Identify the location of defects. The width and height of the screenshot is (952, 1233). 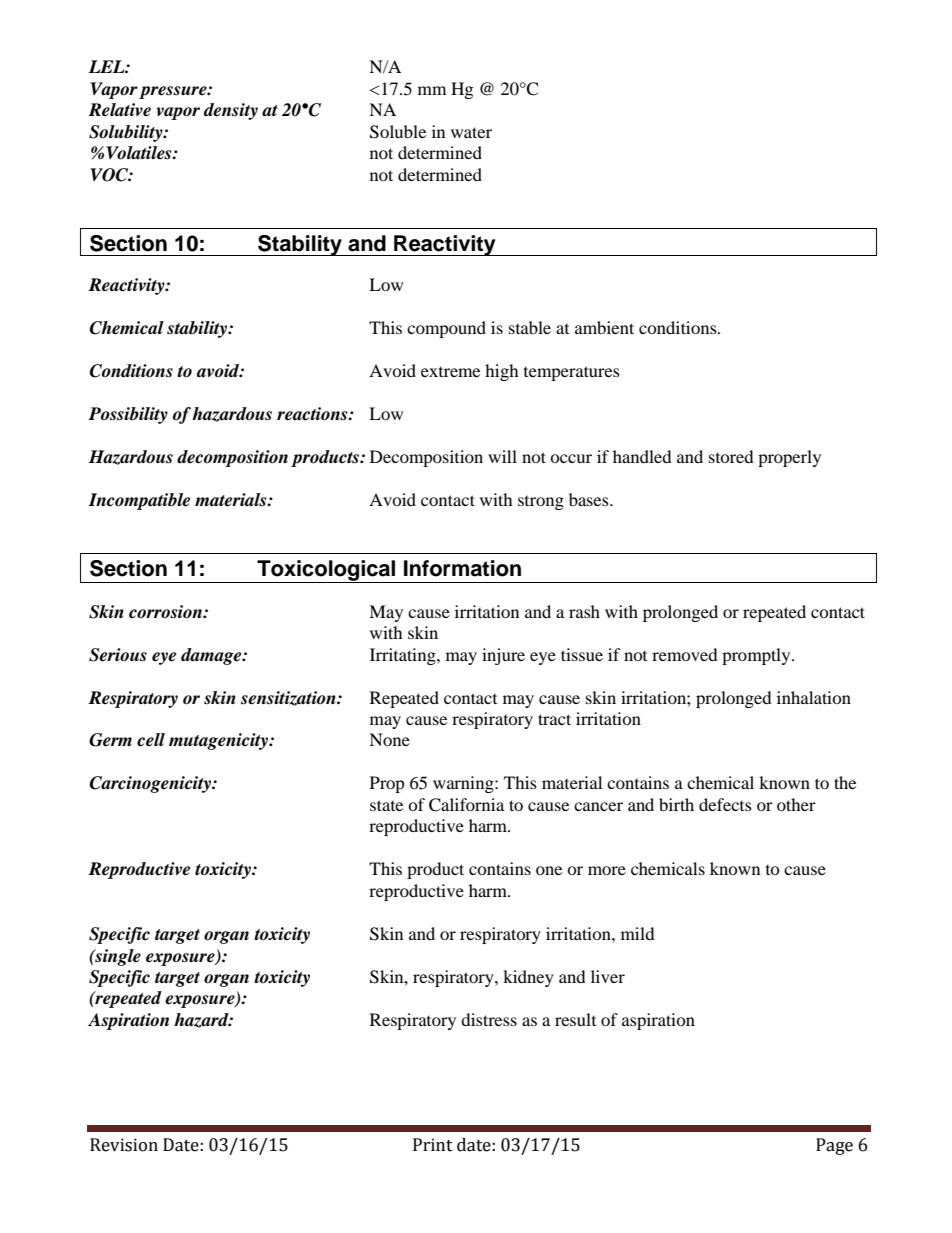
(725, 804).
